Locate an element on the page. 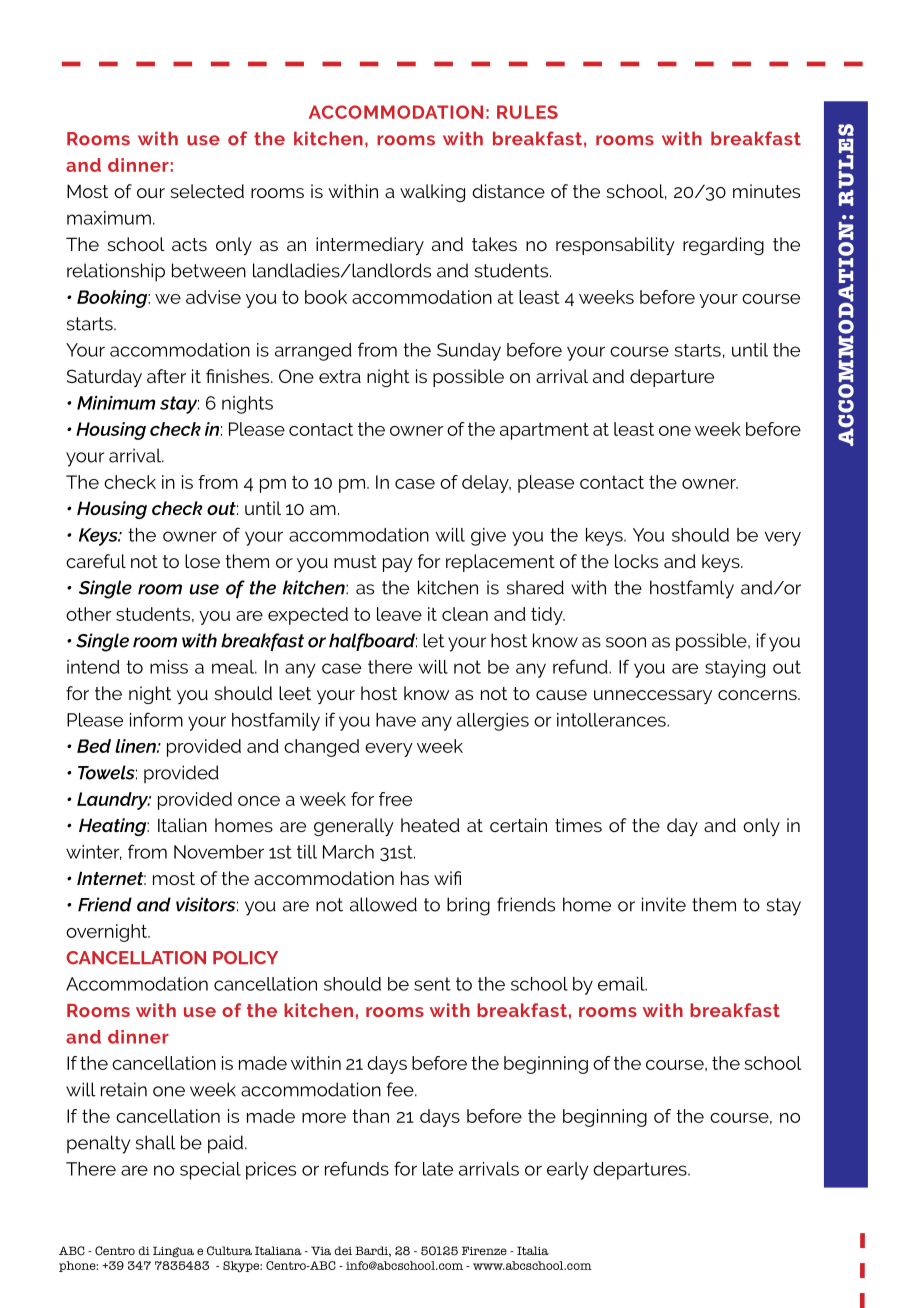 The height and width of the document is (1308, 924). acts is located at coordinates (189, 244).
